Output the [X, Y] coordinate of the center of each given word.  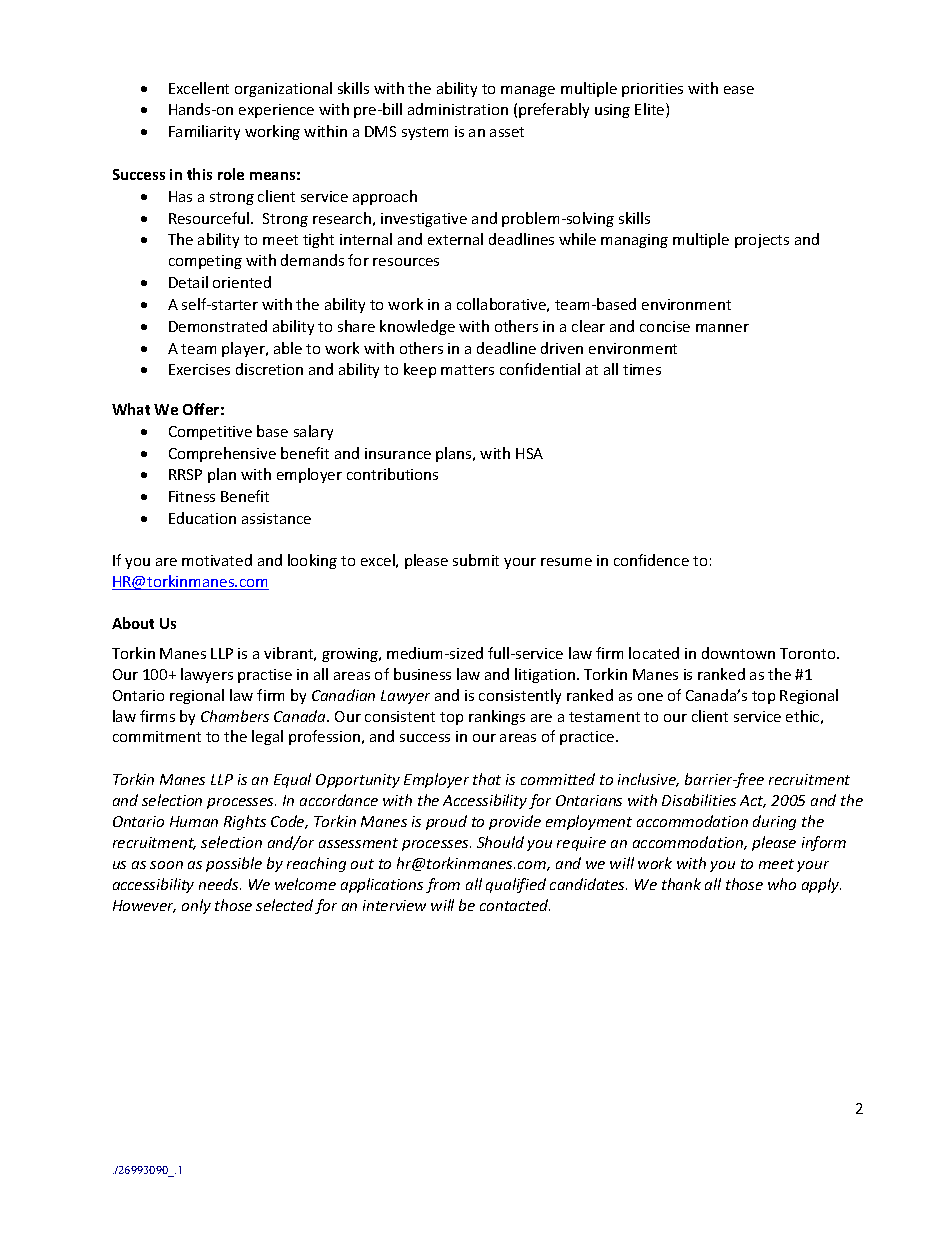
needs [220, 884]
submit [476, 560]
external [455, 239]
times [642, 369]
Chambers [235, 716]
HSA [529, 453]
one [650, 697]
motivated [217, 560]
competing [205, 262]
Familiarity [204, 132]
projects [762, 241]
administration [458, 109]
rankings [497, 717]
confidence [651, 560]
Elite [651, 110]
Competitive [210, 433]
